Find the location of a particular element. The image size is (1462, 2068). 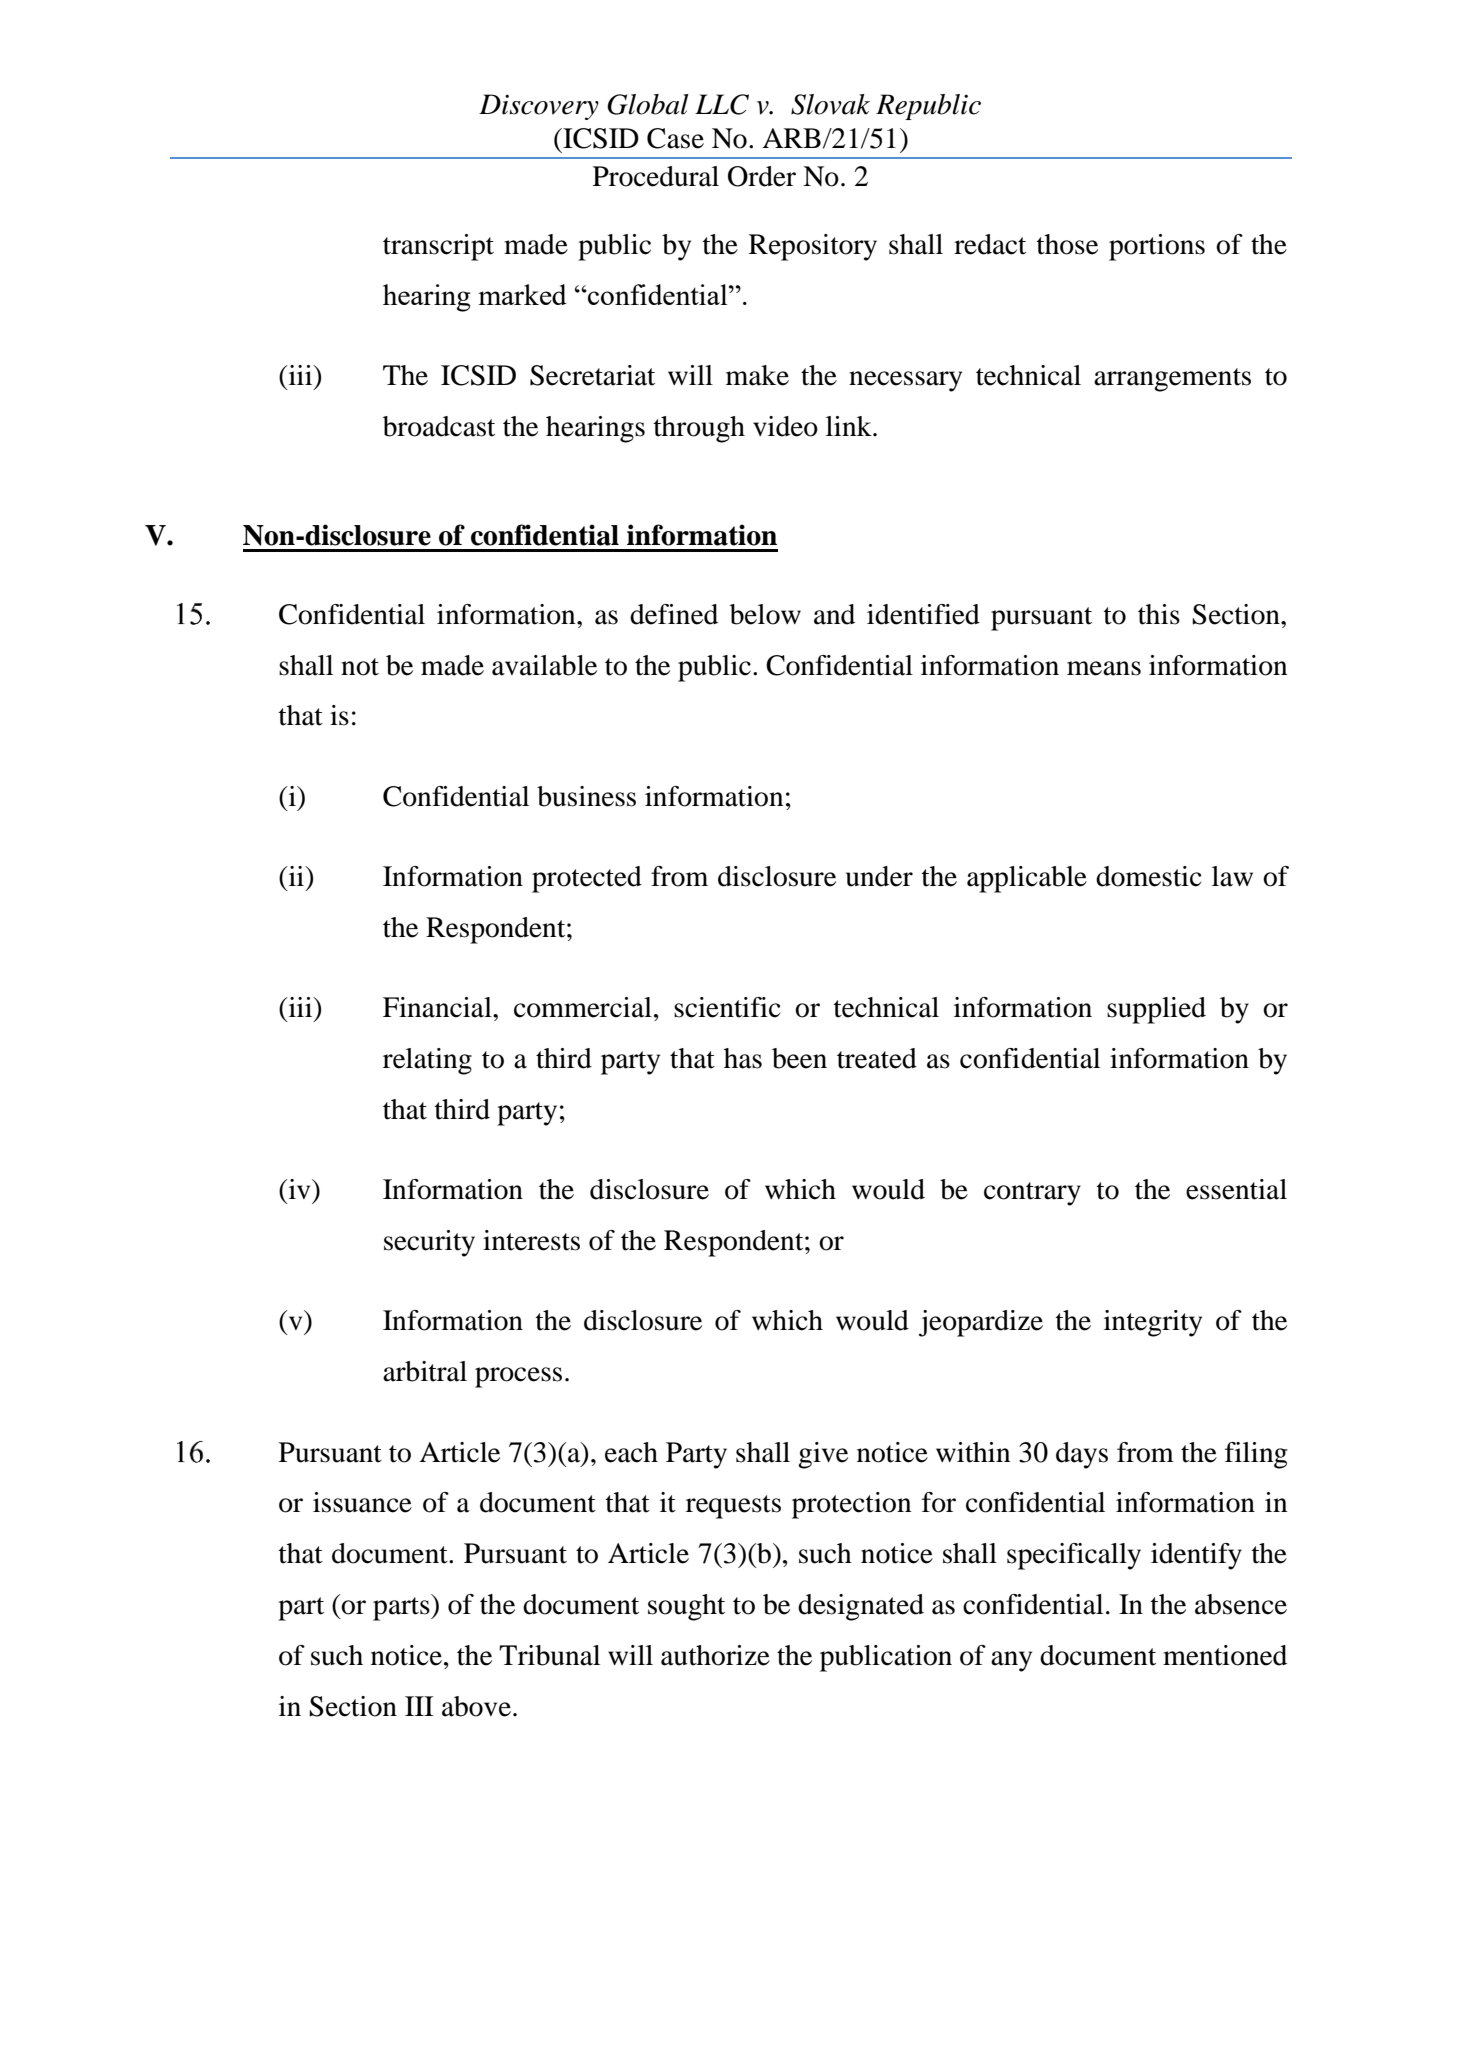

Order is located at coordinates (762, 176).
